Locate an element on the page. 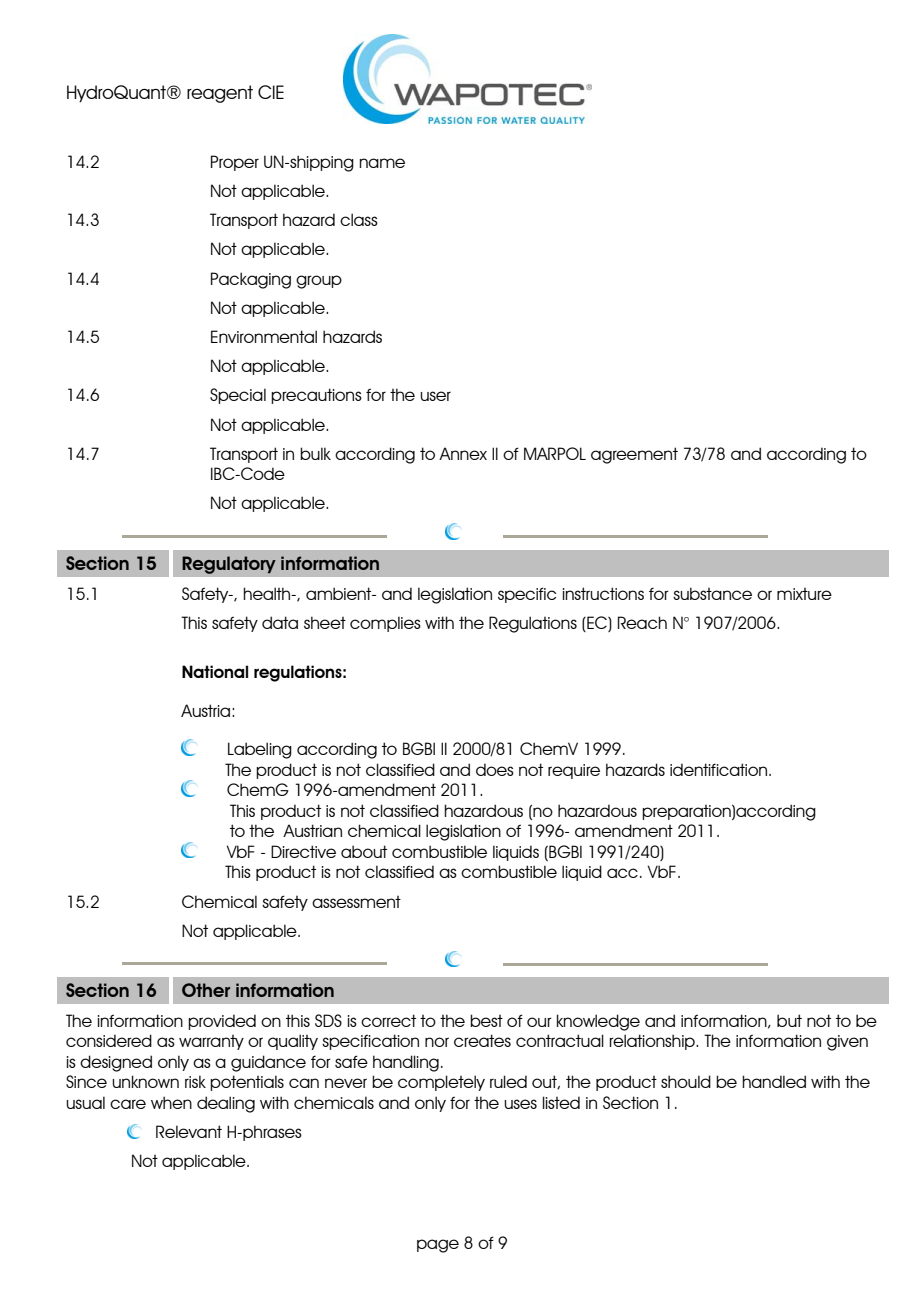  page is located at coordinates (438, 1246).
